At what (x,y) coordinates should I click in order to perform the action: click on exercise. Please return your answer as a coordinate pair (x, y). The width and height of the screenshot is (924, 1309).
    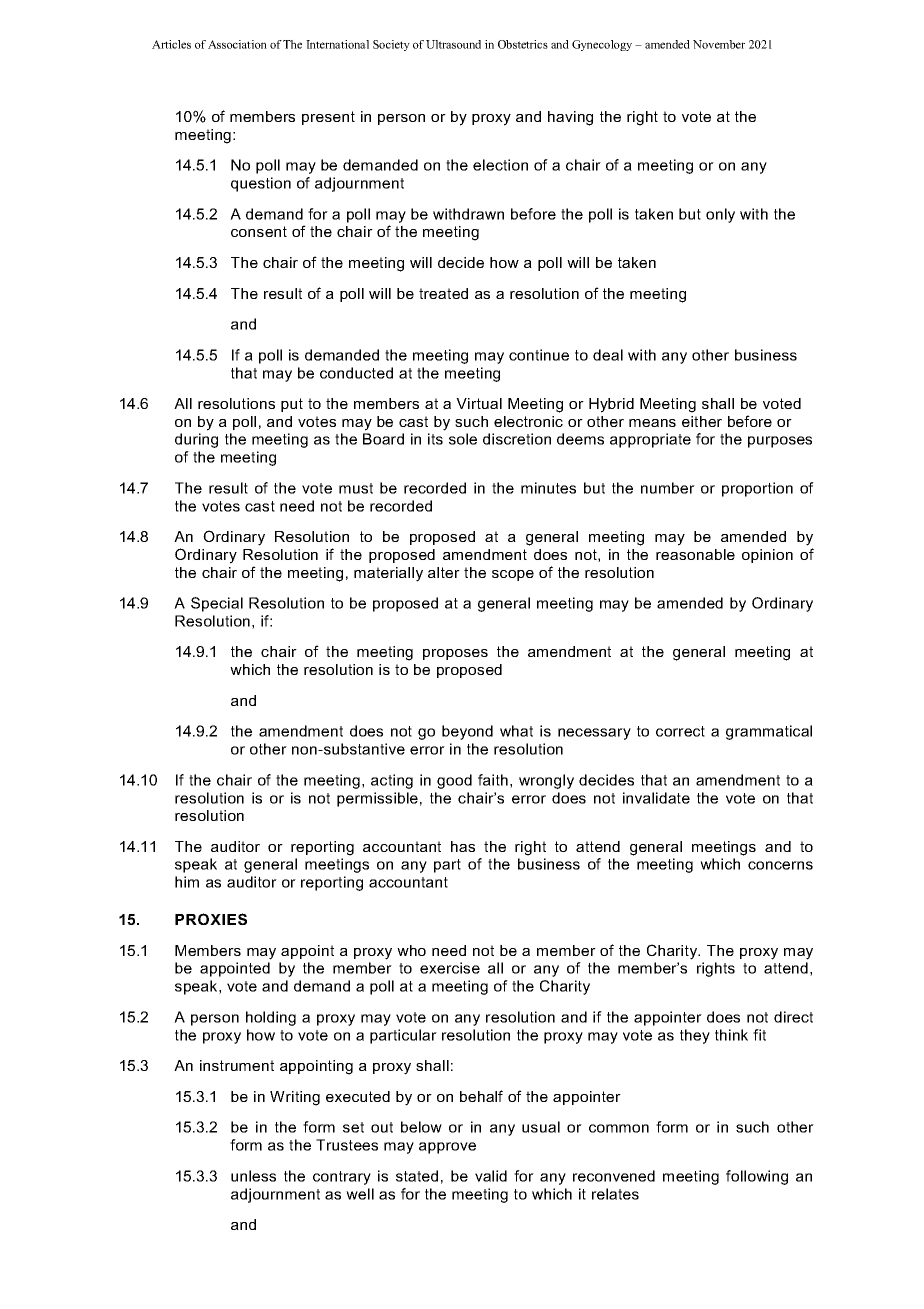
    Looking at the image, I should click on (450, 968).
